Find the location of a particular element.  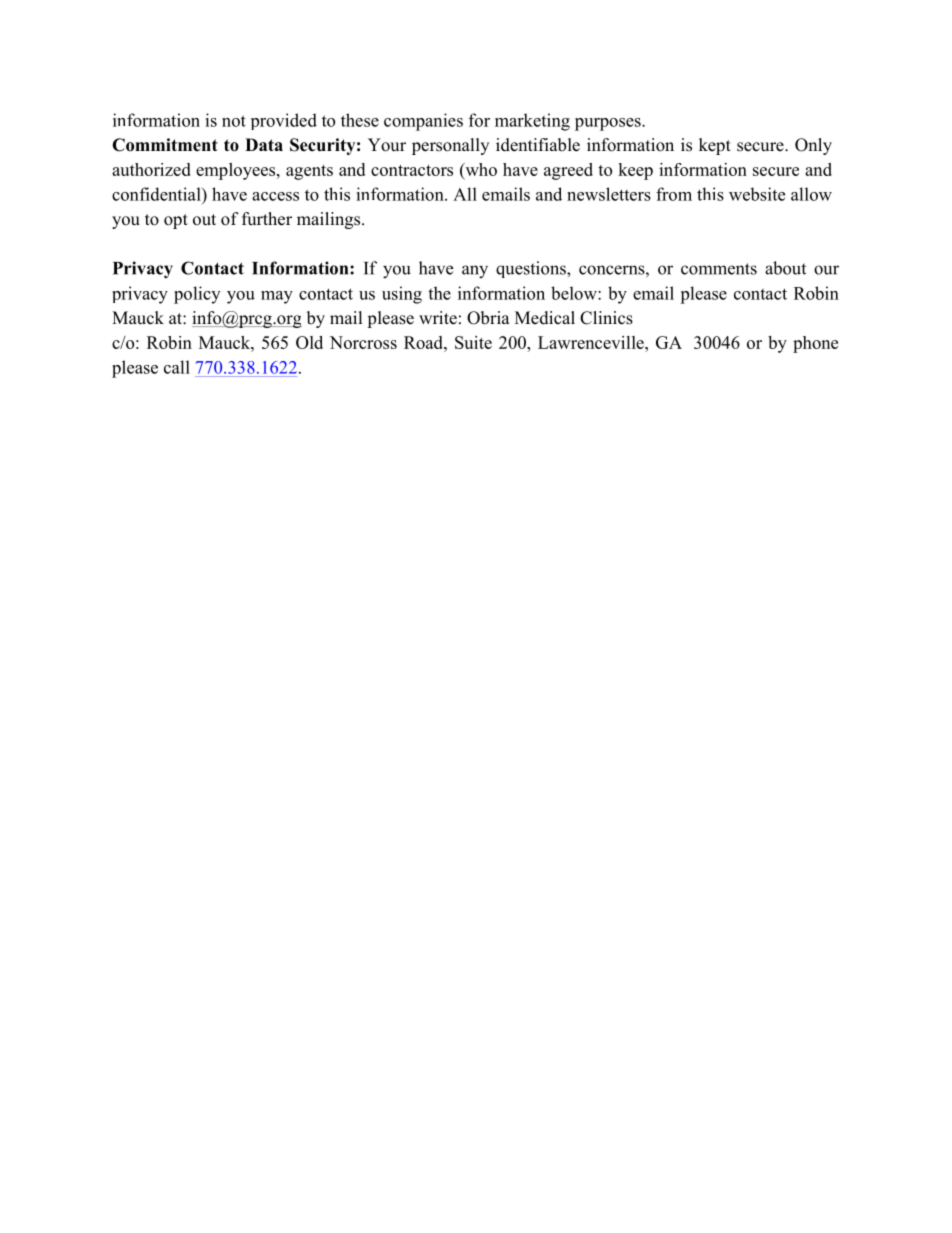

any is located at coordinates (475, 272).
